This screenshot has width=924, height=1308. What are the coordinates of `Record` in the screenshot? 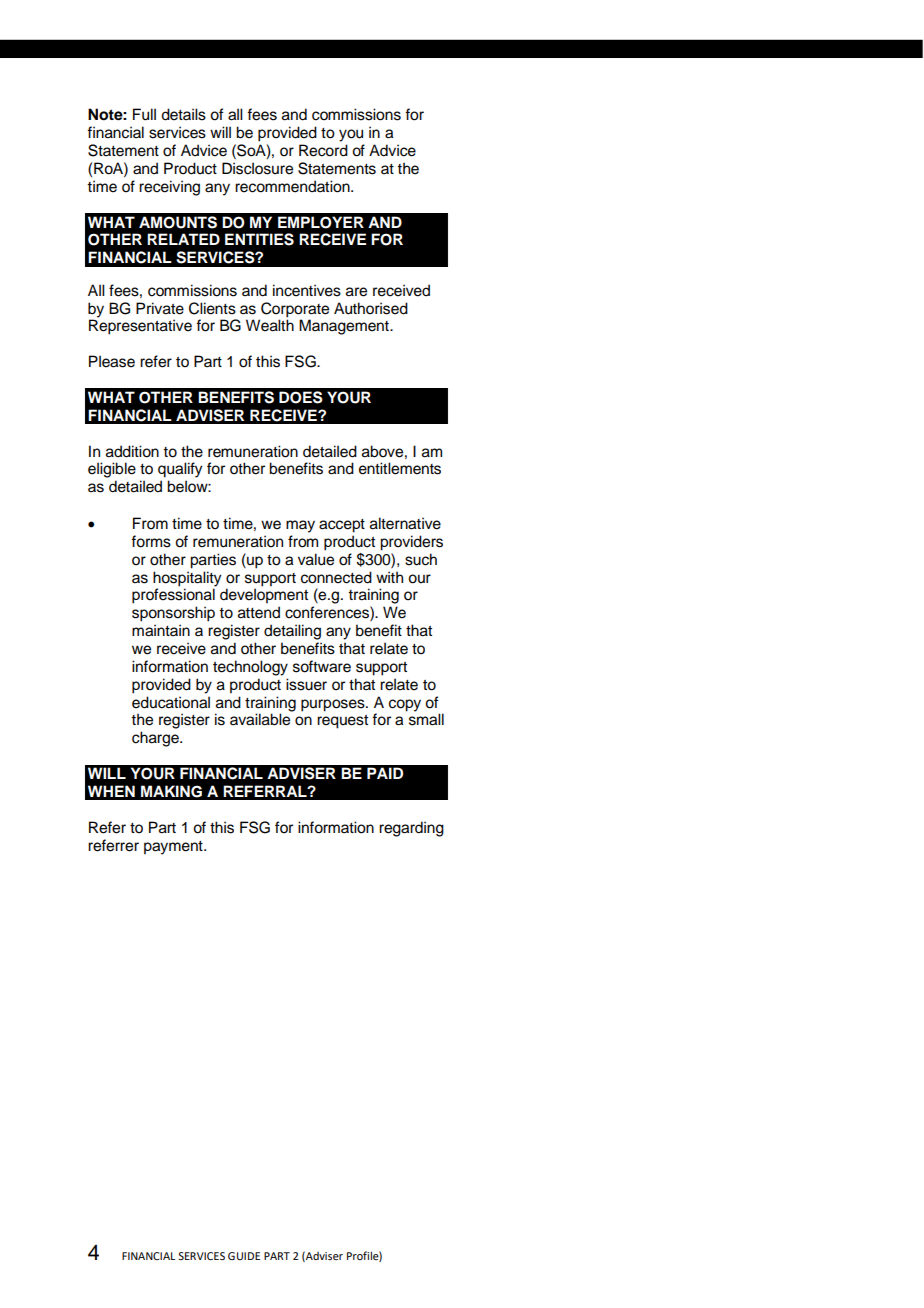 It's located at (323, 150).
